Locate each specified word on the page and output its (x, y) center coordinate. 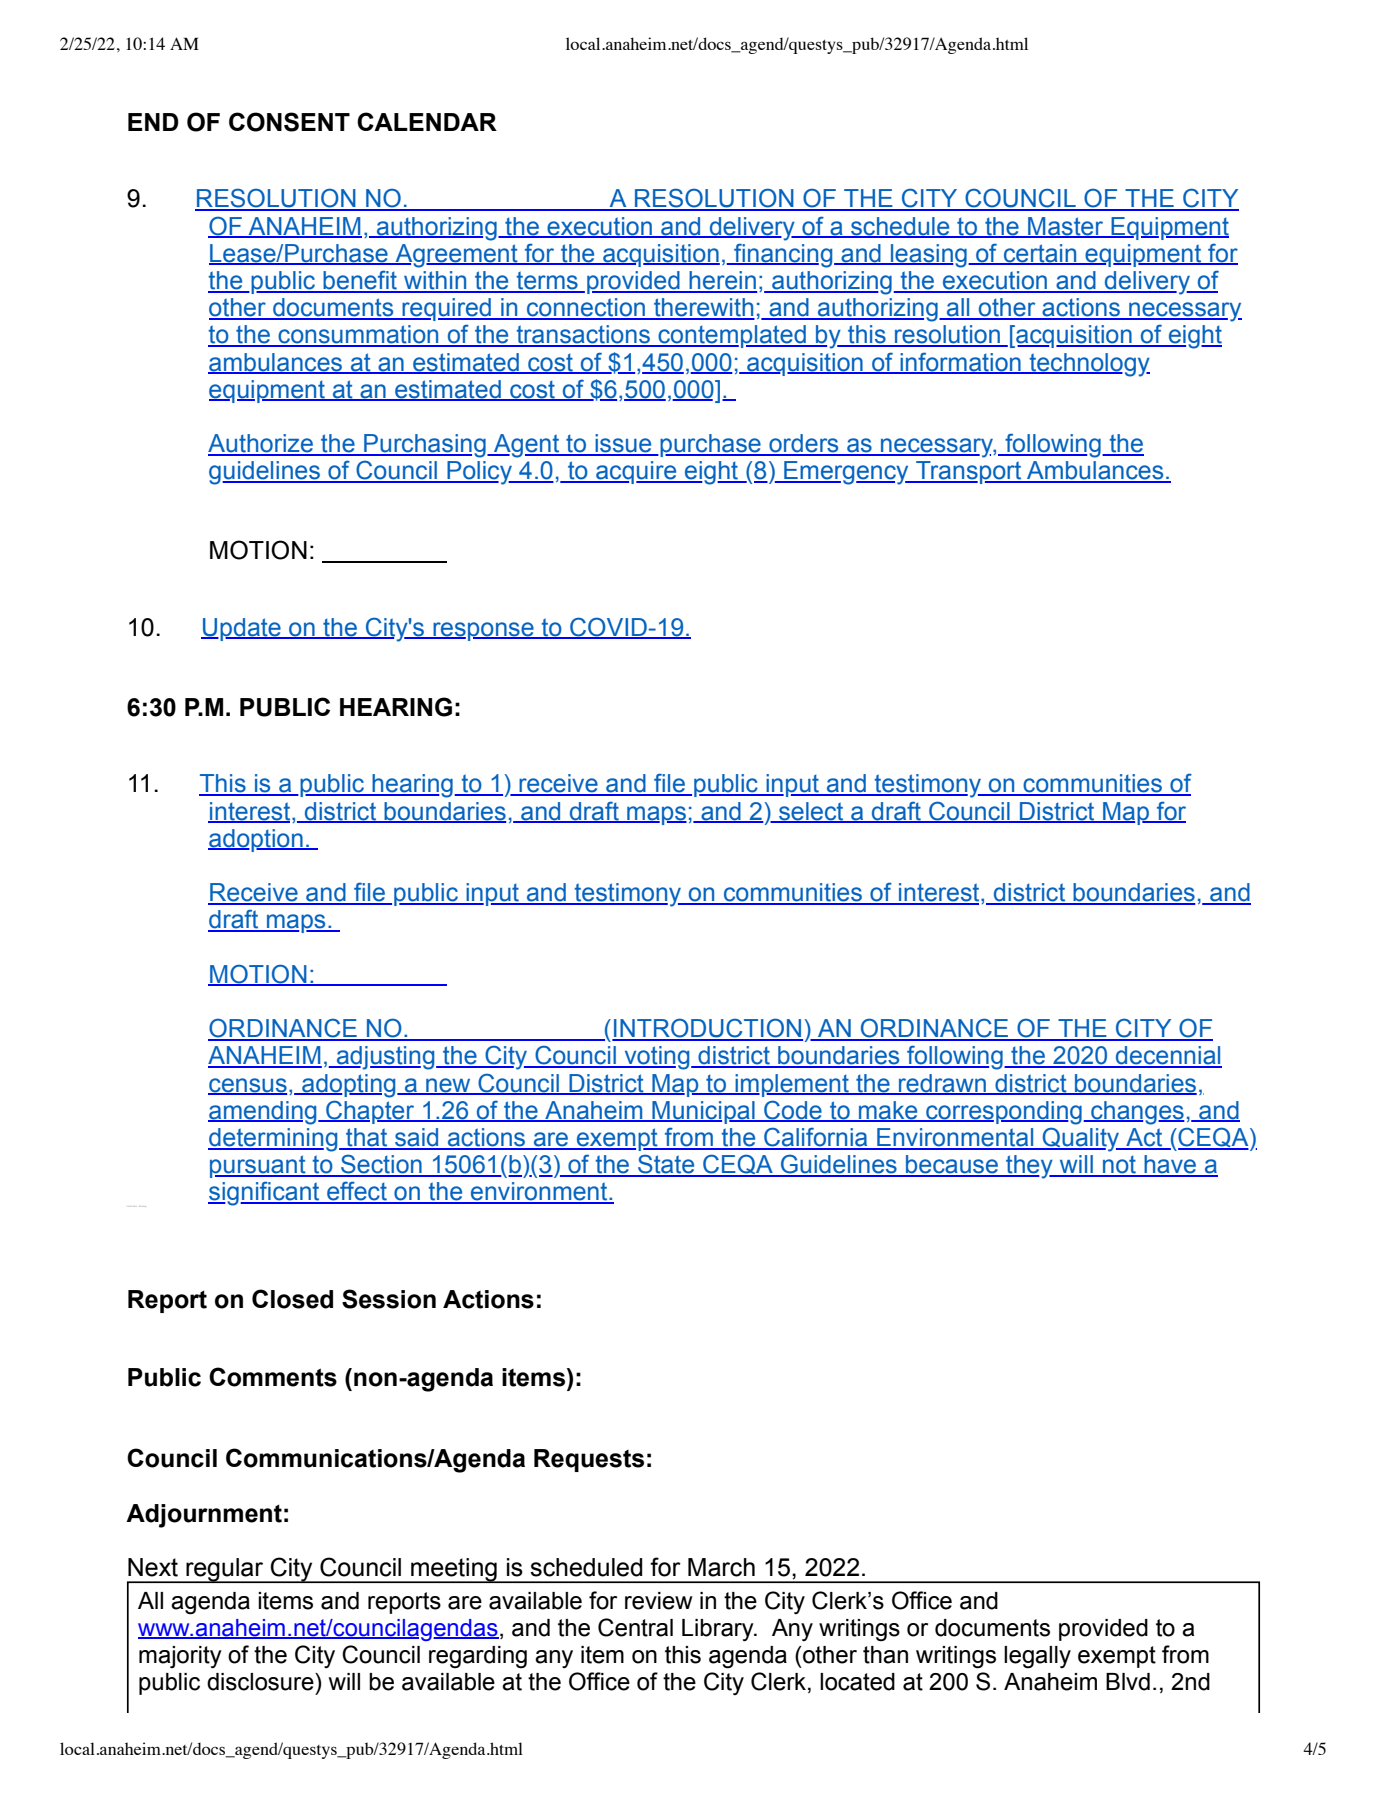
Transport (969, 472)
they (1029, 1167)
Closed (292, 1299)
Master (1066, 227)
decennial (1168, 1056)
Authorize (261, 444)
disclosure (261, 1682)
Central (635, 1627)
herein (722, 281)
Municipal (703, 1112)
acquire (636, 472)
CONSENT (289, 122)
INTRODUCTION (707, 1029)
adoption (256, 840)
